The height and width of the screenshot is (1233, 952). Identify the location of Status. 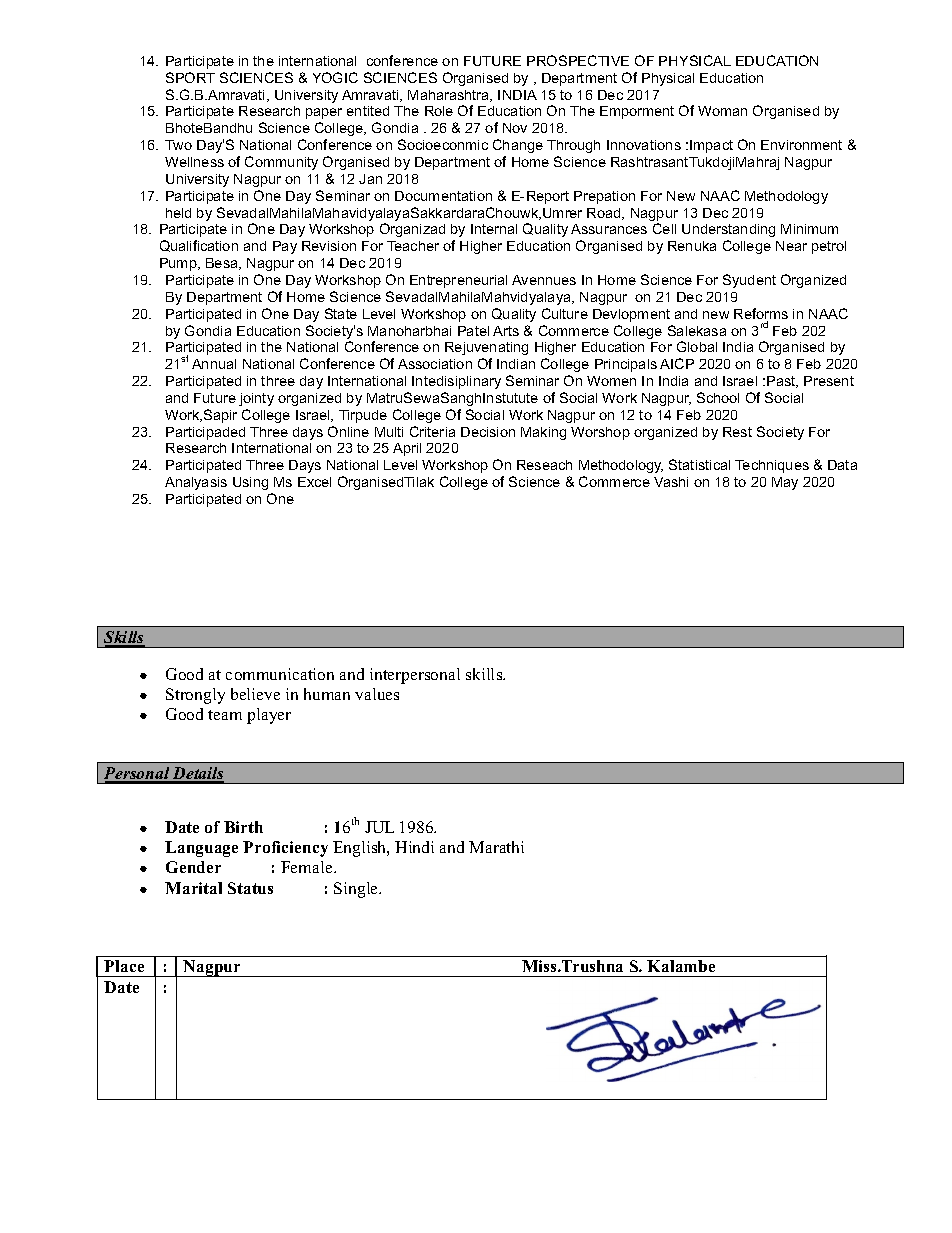
(250, 888).
